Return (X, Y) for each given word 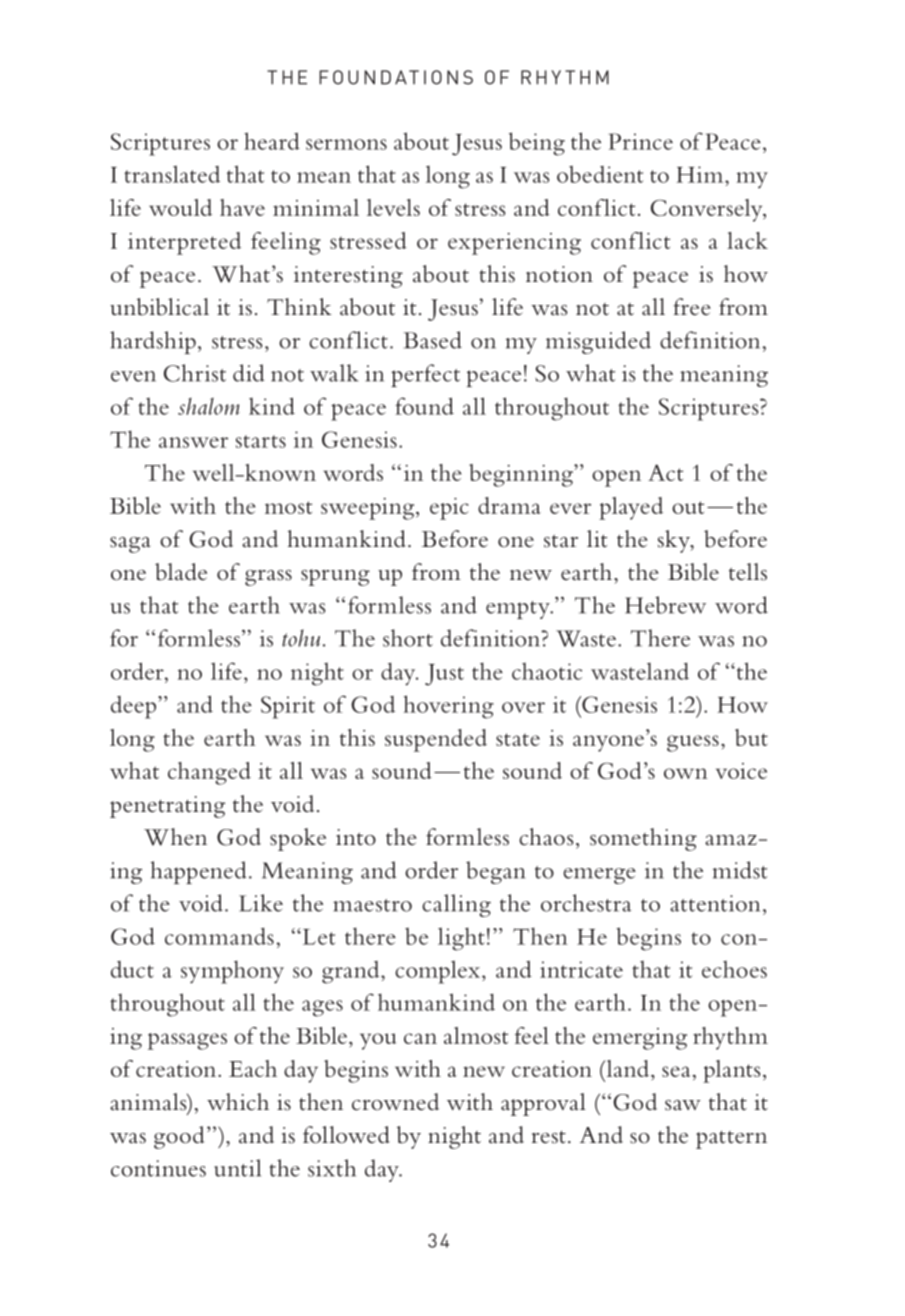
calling (456, 905)
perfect (425, 375)
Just (444, 675)
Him (701, 174)
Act (665, 472)
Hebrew (665, 605)
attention (715, 903)
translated (172, 174)
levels (393, 207)
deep (135, 707)
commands (219, 936)
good (179, 1137)
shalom (209, 406)
